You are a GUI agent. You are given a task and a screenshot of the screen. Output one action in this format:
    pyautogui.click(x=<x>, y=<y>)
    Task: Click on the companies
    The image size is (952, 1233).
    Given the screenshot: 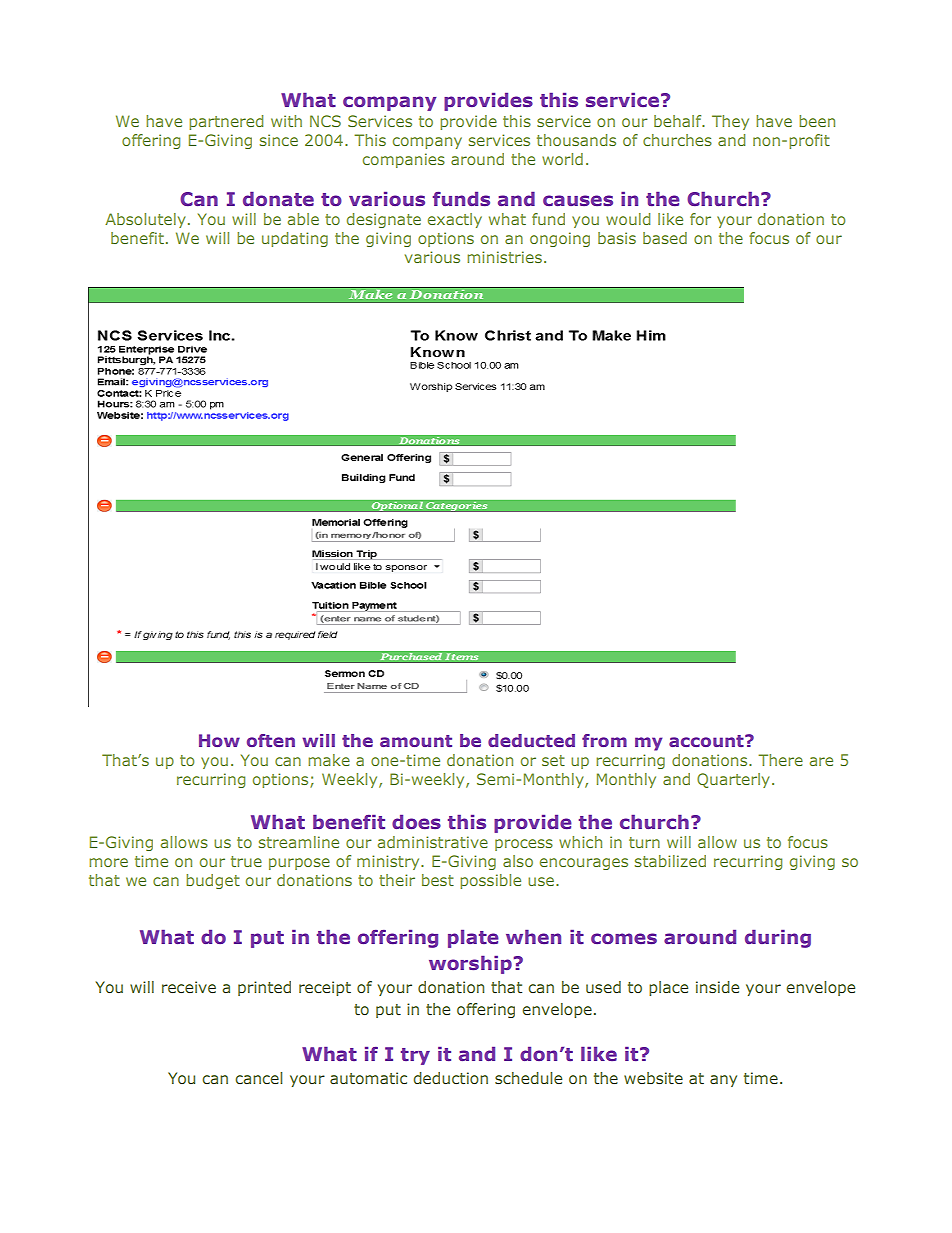 What is the action you would take?
    pyautogui.click(x=404, y=160)
